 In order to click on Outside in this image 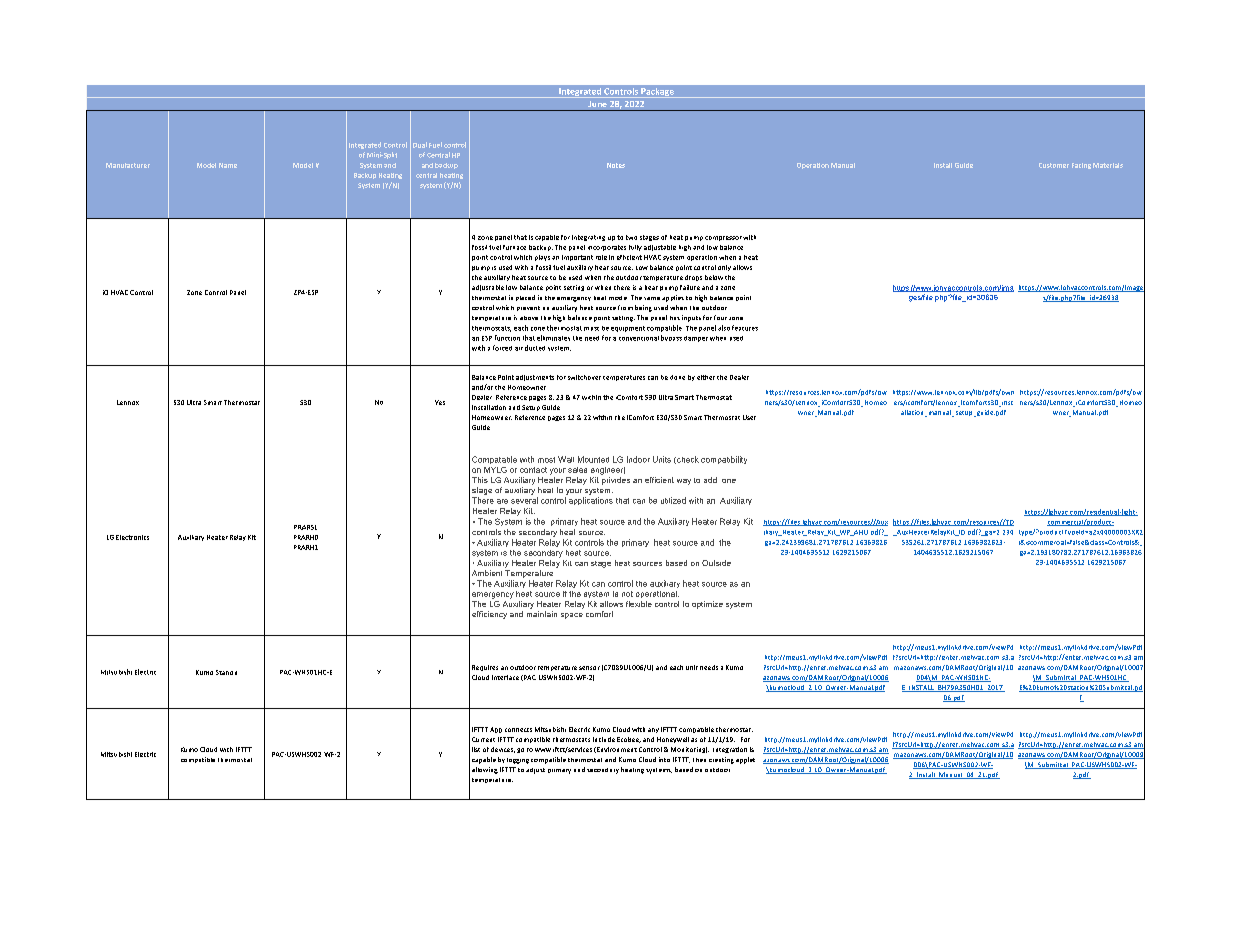, I will do `click(716, 563)`.
